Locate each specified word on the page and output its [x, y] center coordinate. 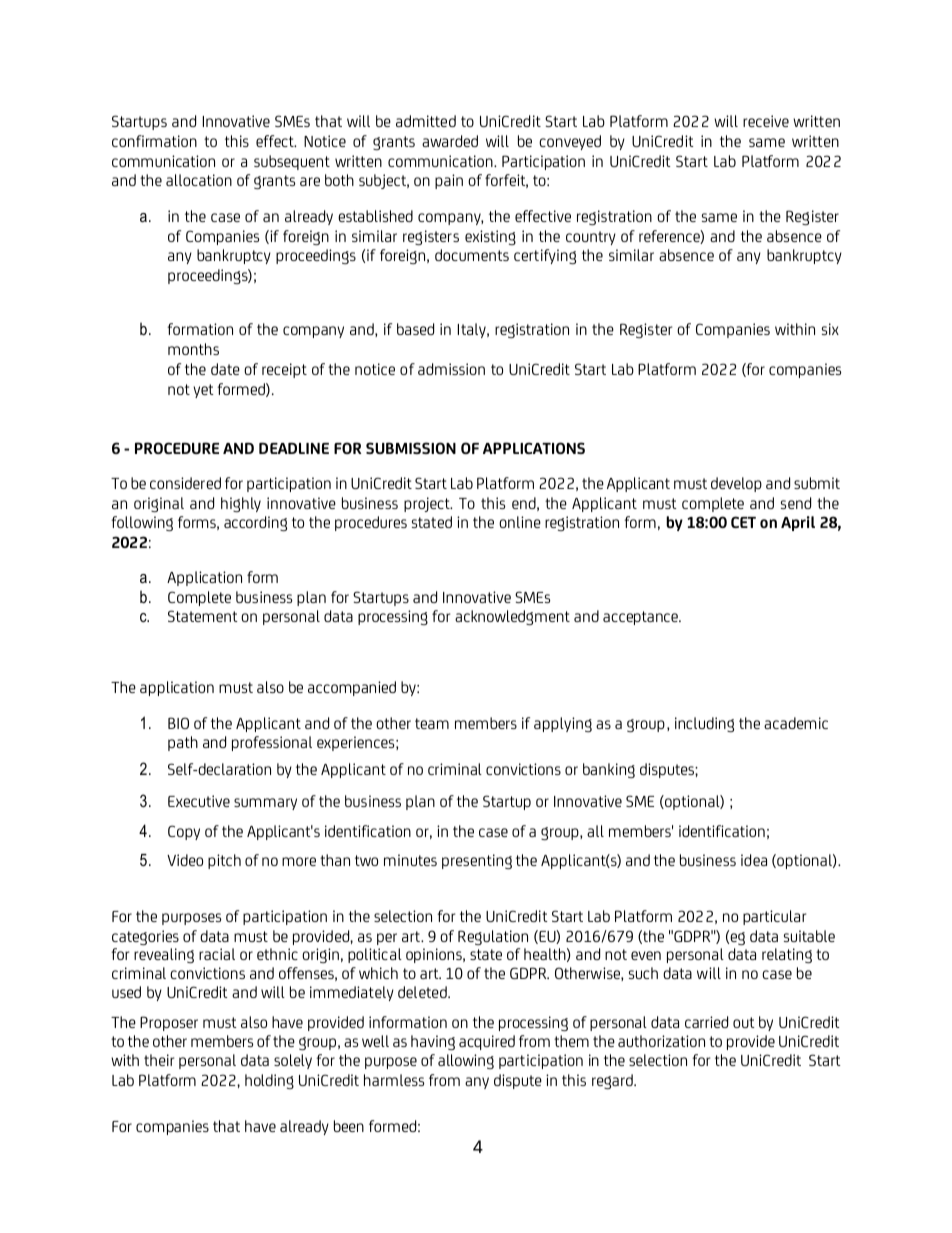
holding [269, 1081]
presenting [477, 861]
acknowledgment [512, 617]
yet [203, 391]
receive [766, 121]
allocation [199, 180]
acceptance [641, 618]
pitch [224, 861]
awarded [450, 141]
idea [754, 860]
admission [451, 369]
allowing [466, 1061]
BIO [178, 723]
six [830, 329]
